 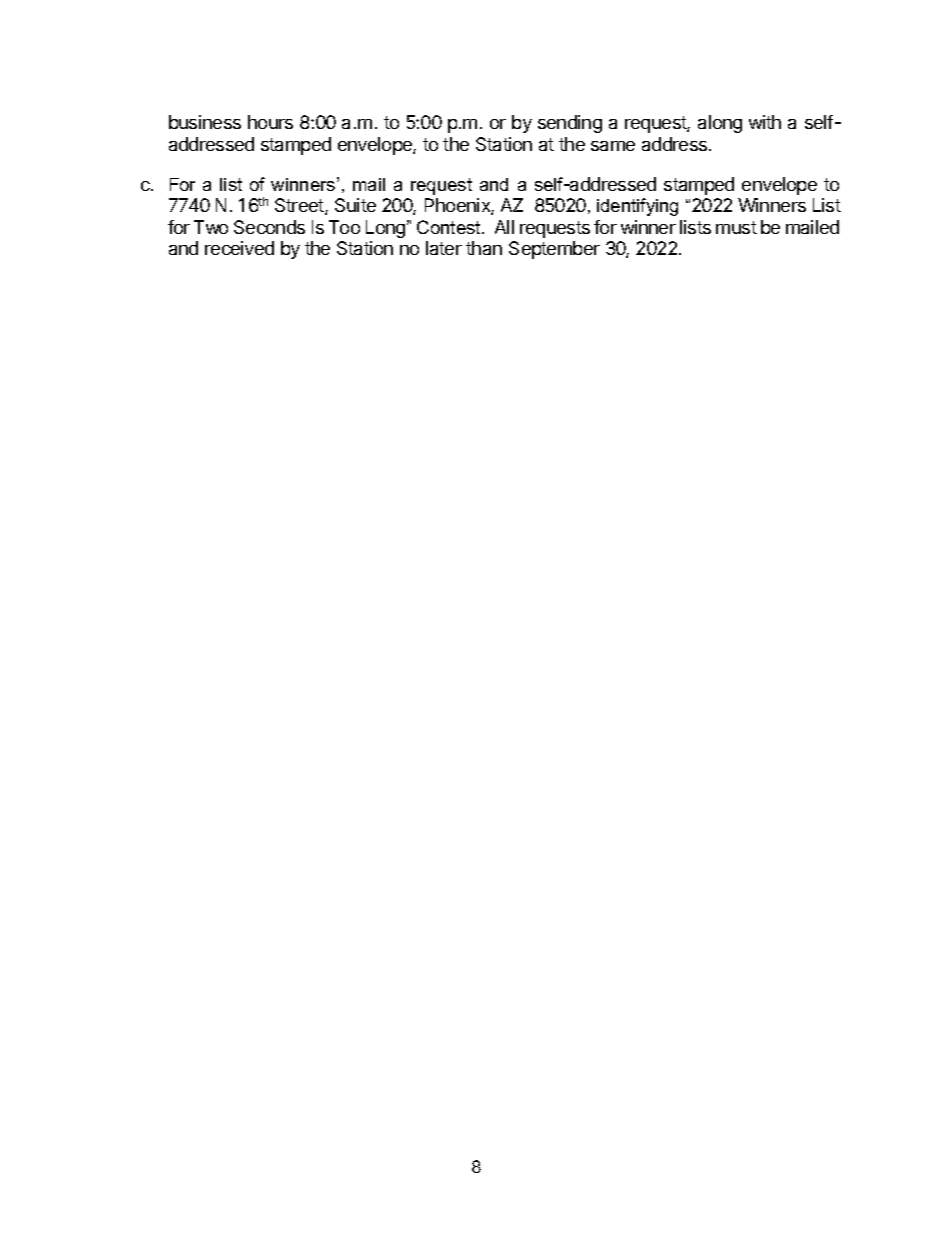 I want to click on hours, so click(x=270, y=122).
